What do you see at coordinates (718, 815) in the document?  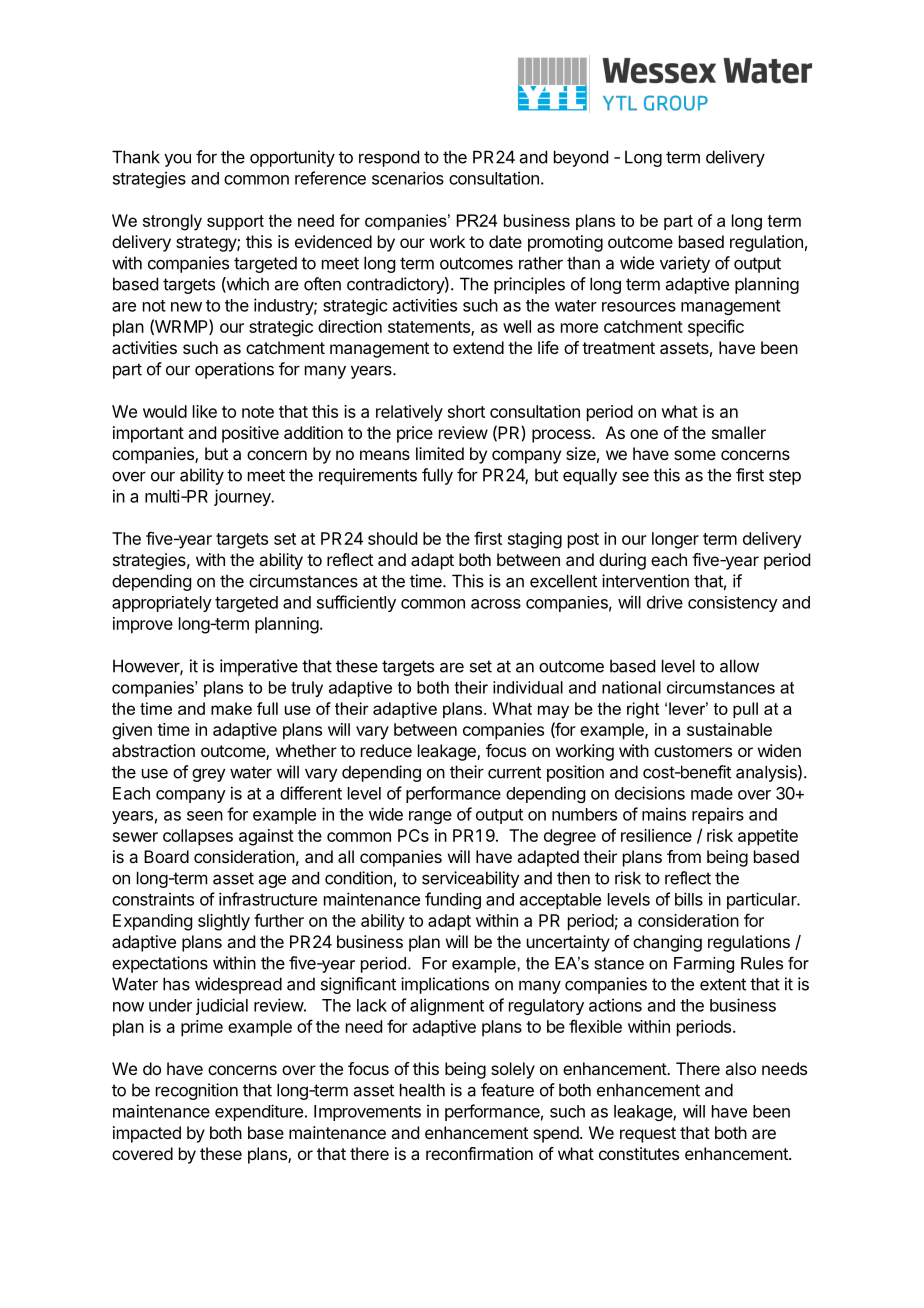 I see `repairs` at bounding box center [718, 815].
